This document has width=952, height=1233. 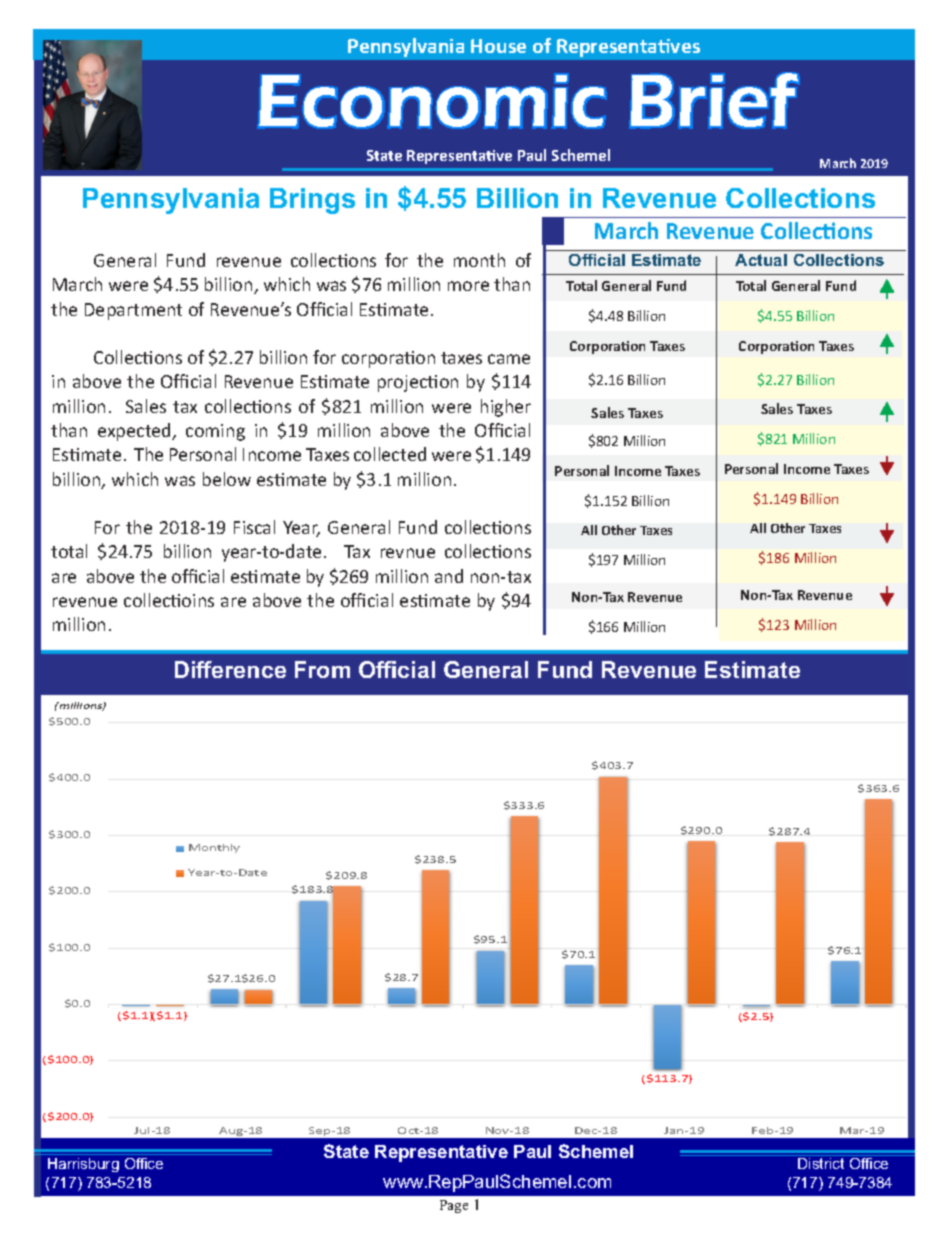 I want to click on Harrisburg, so click(x=83, y=1165).
